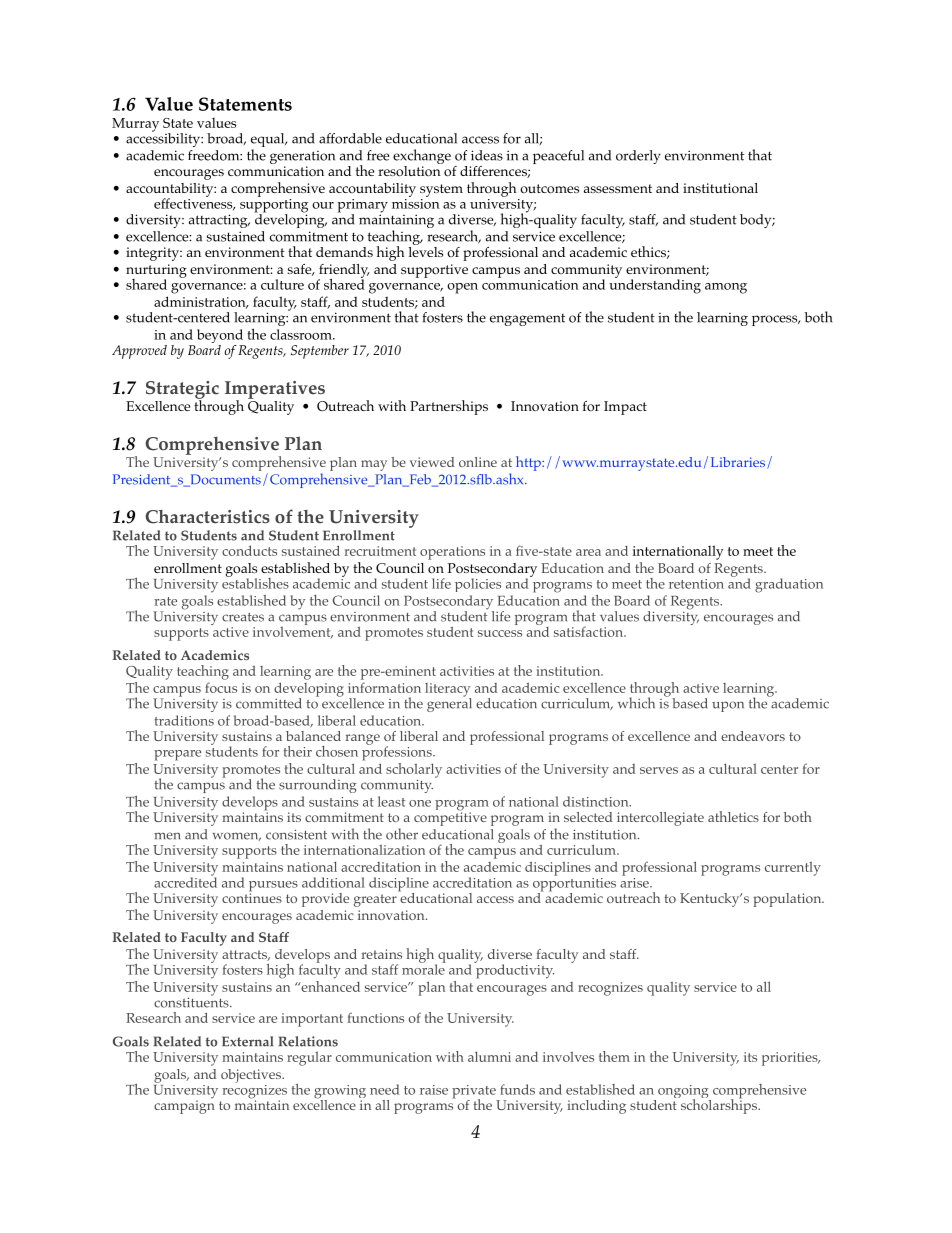  What do you see at coordinates (696, 584) in the screenshot?
I see `retention` at bounding box center [696, 584].
